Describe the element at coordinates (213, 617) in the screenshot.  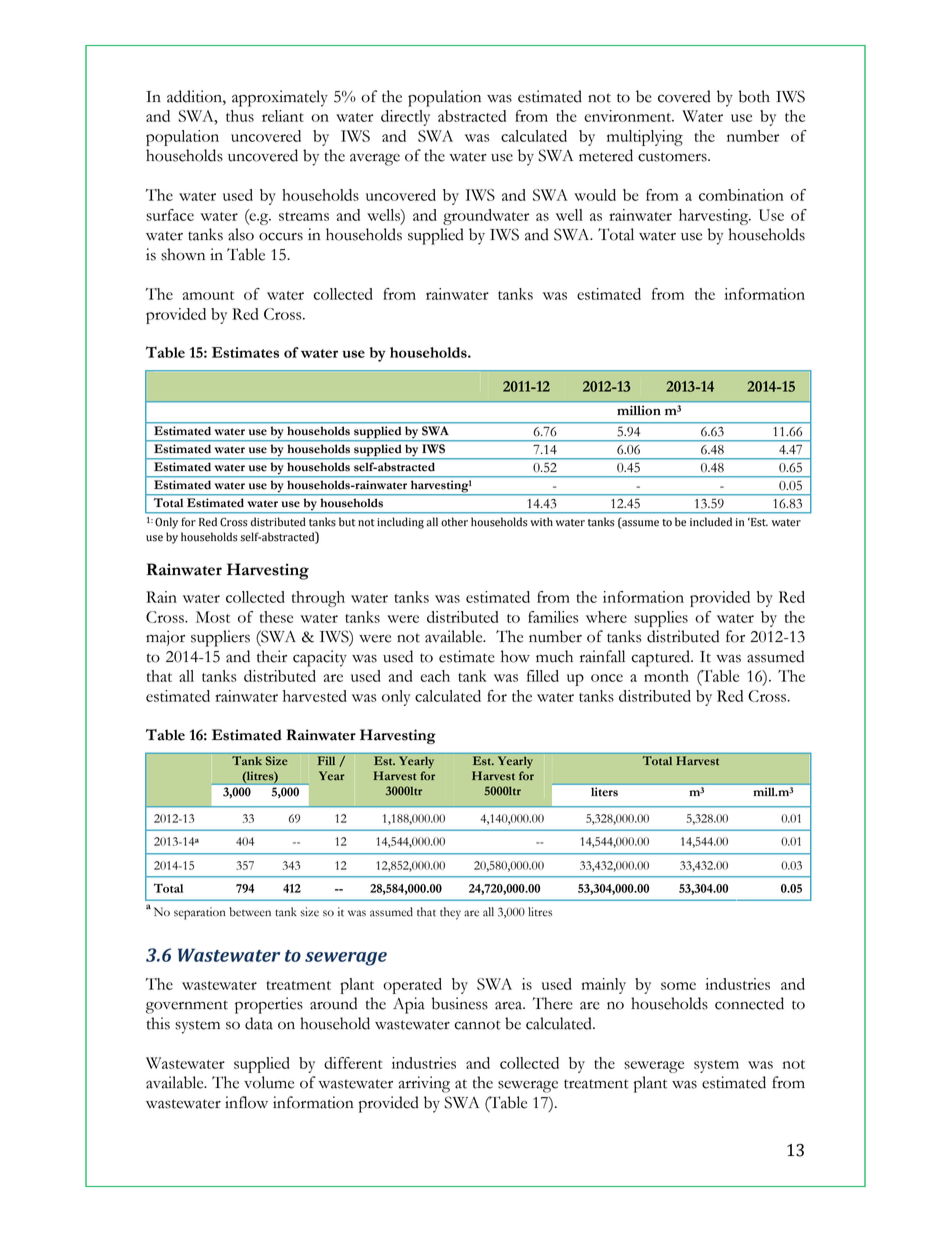
I see `Most` at that location.
